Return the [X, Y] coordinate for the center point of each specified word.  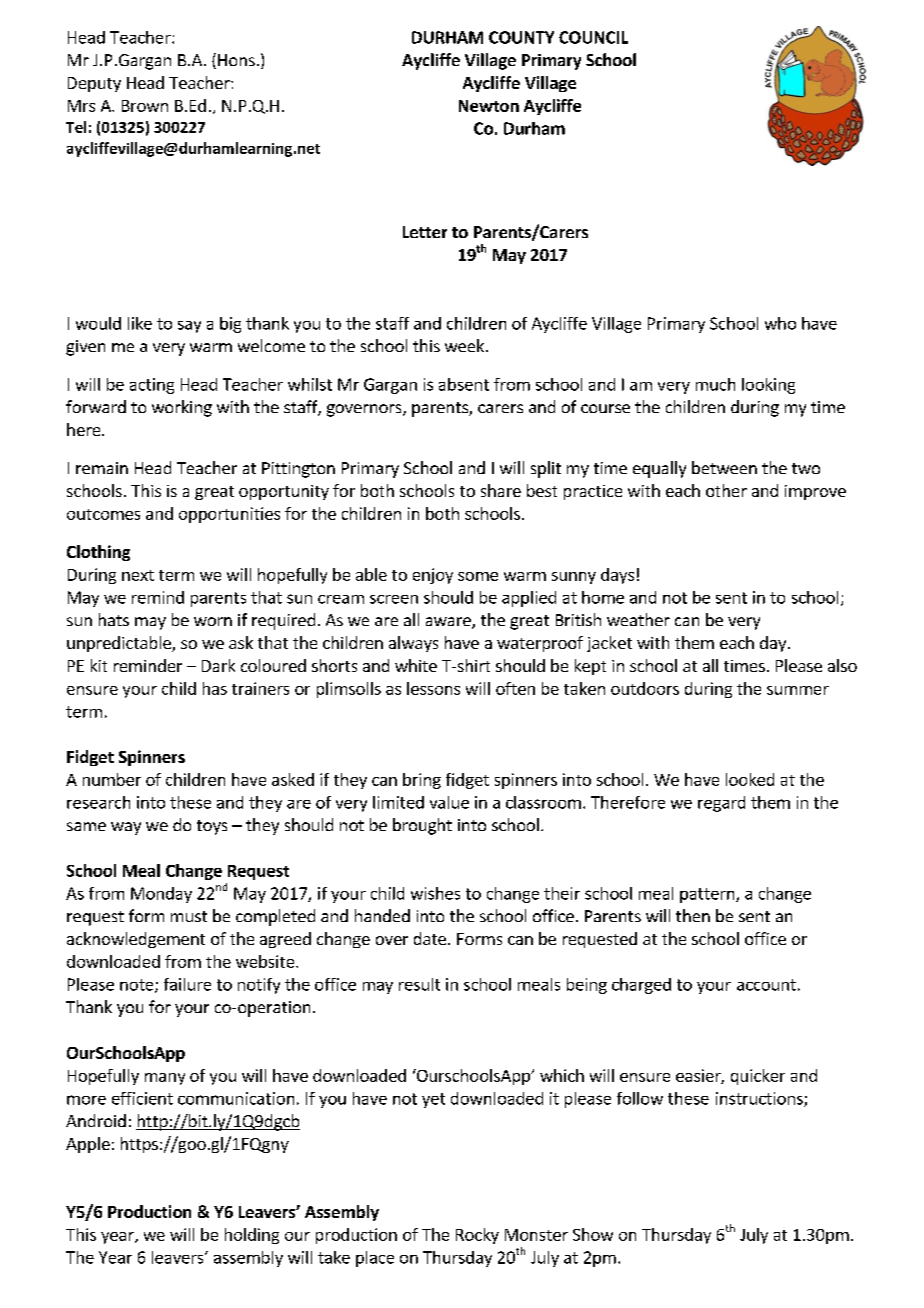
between [724, 467]
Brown [145, 106]
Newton [489, 106]
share [501, 490]
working [182, 408]
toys [212, 827]
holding [252, 1236]
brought [422, 826]
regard [721, 804]
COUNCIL [593, 37]
